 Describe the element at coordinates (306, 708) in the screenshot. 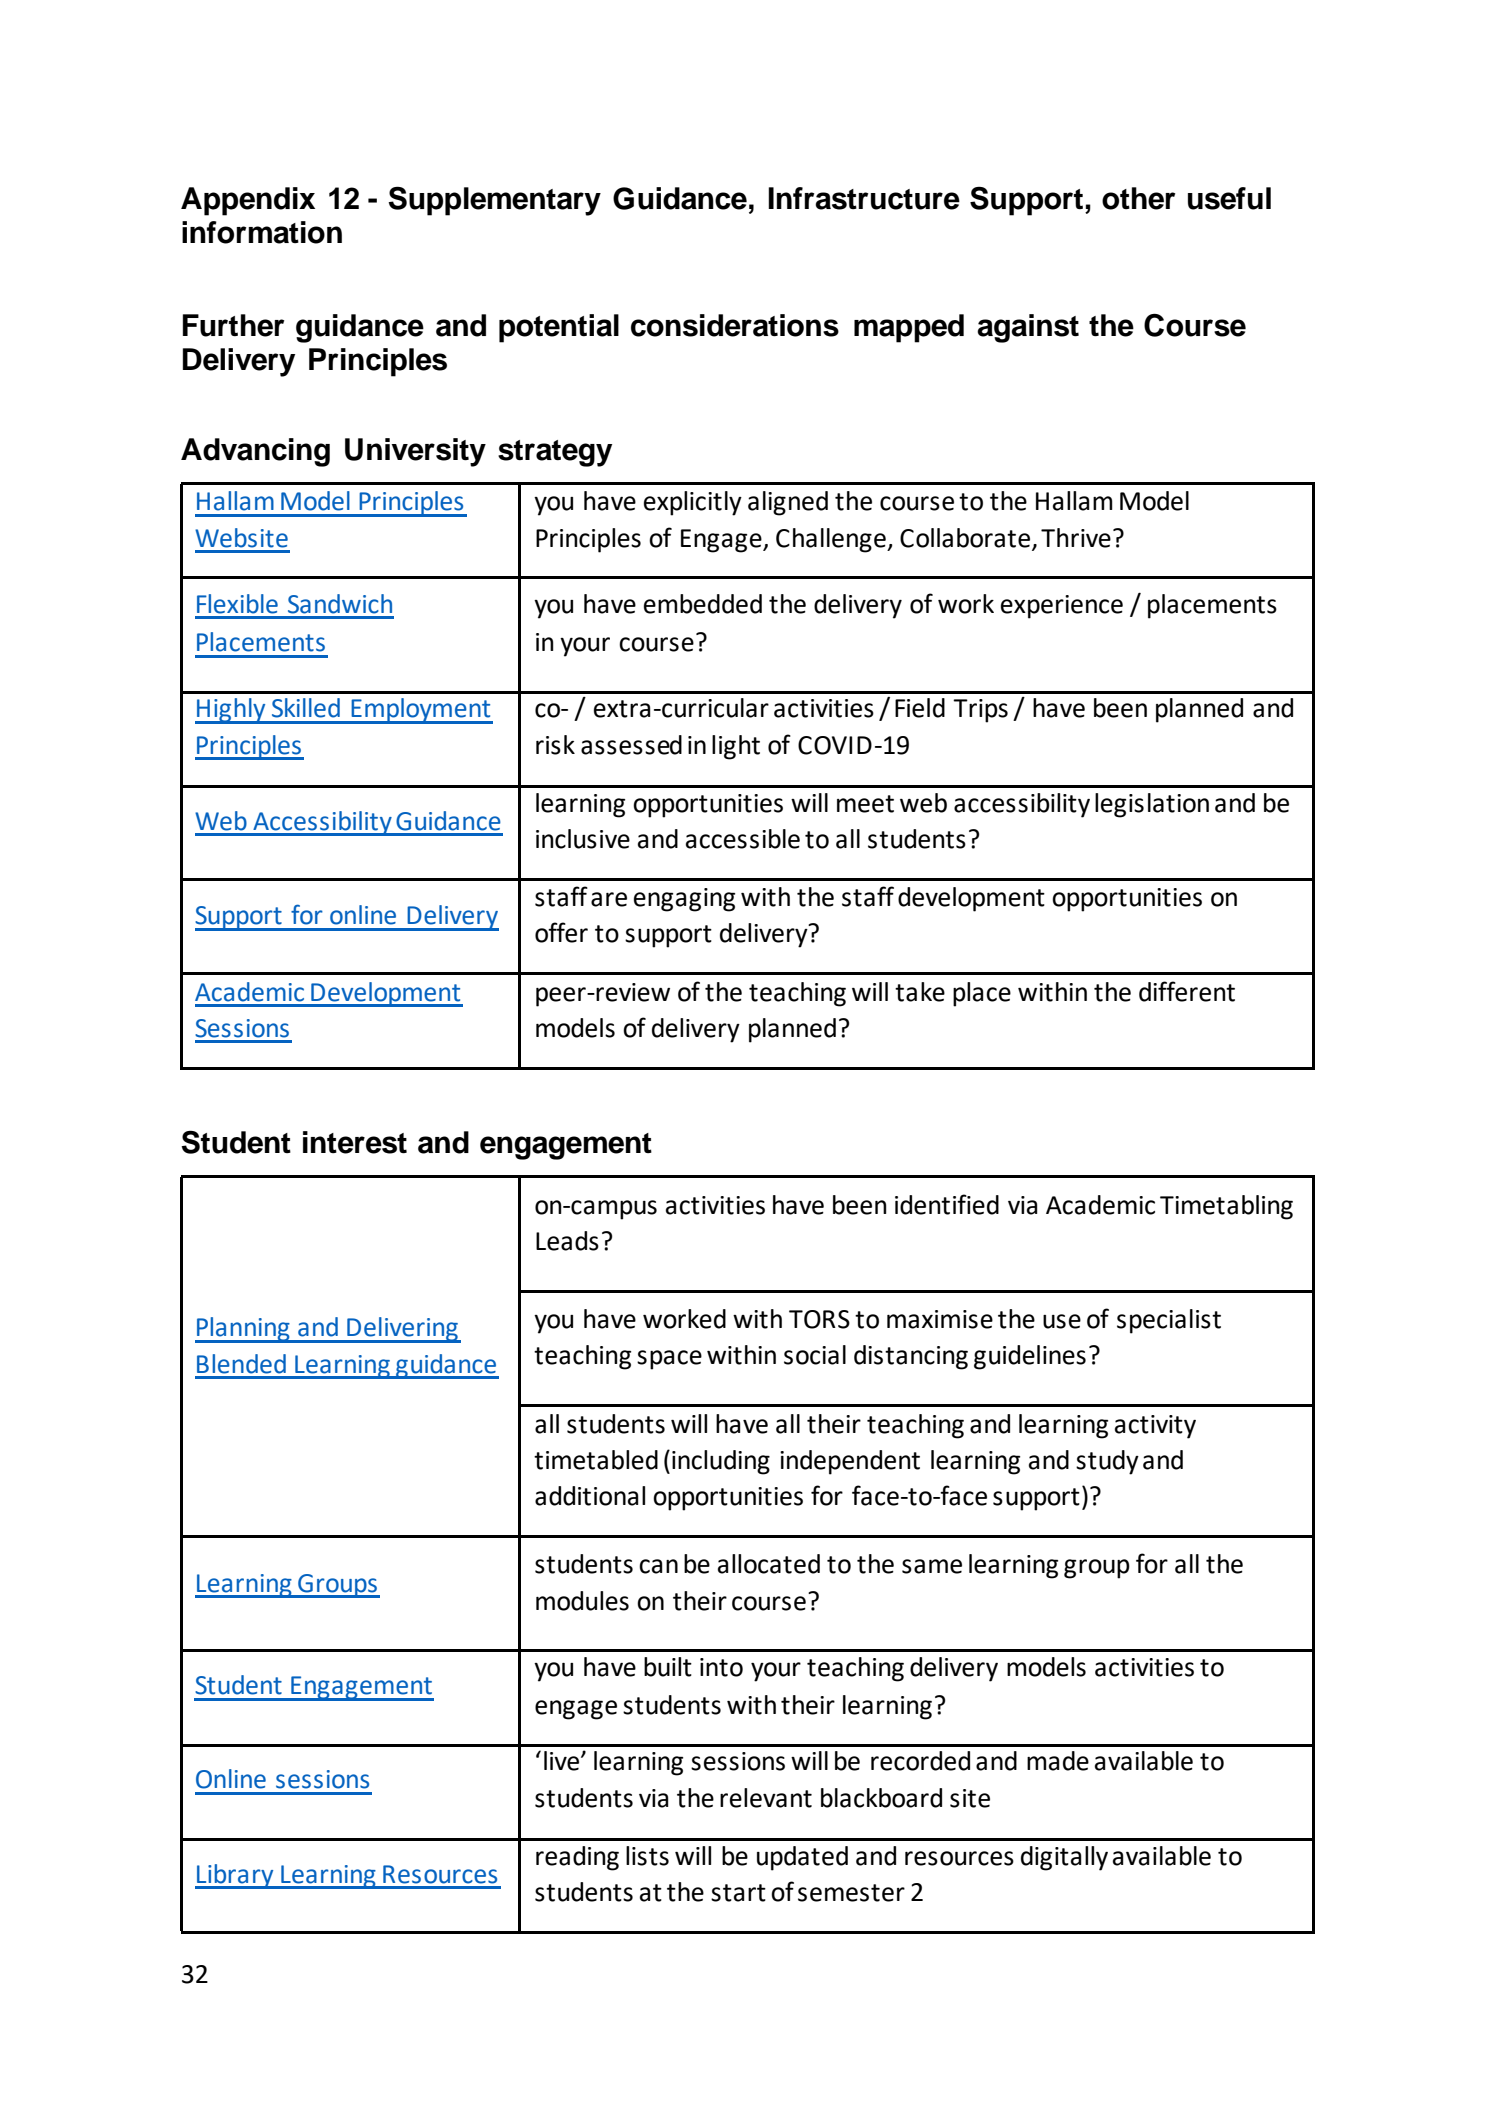

I see `Skilled` at that location.
